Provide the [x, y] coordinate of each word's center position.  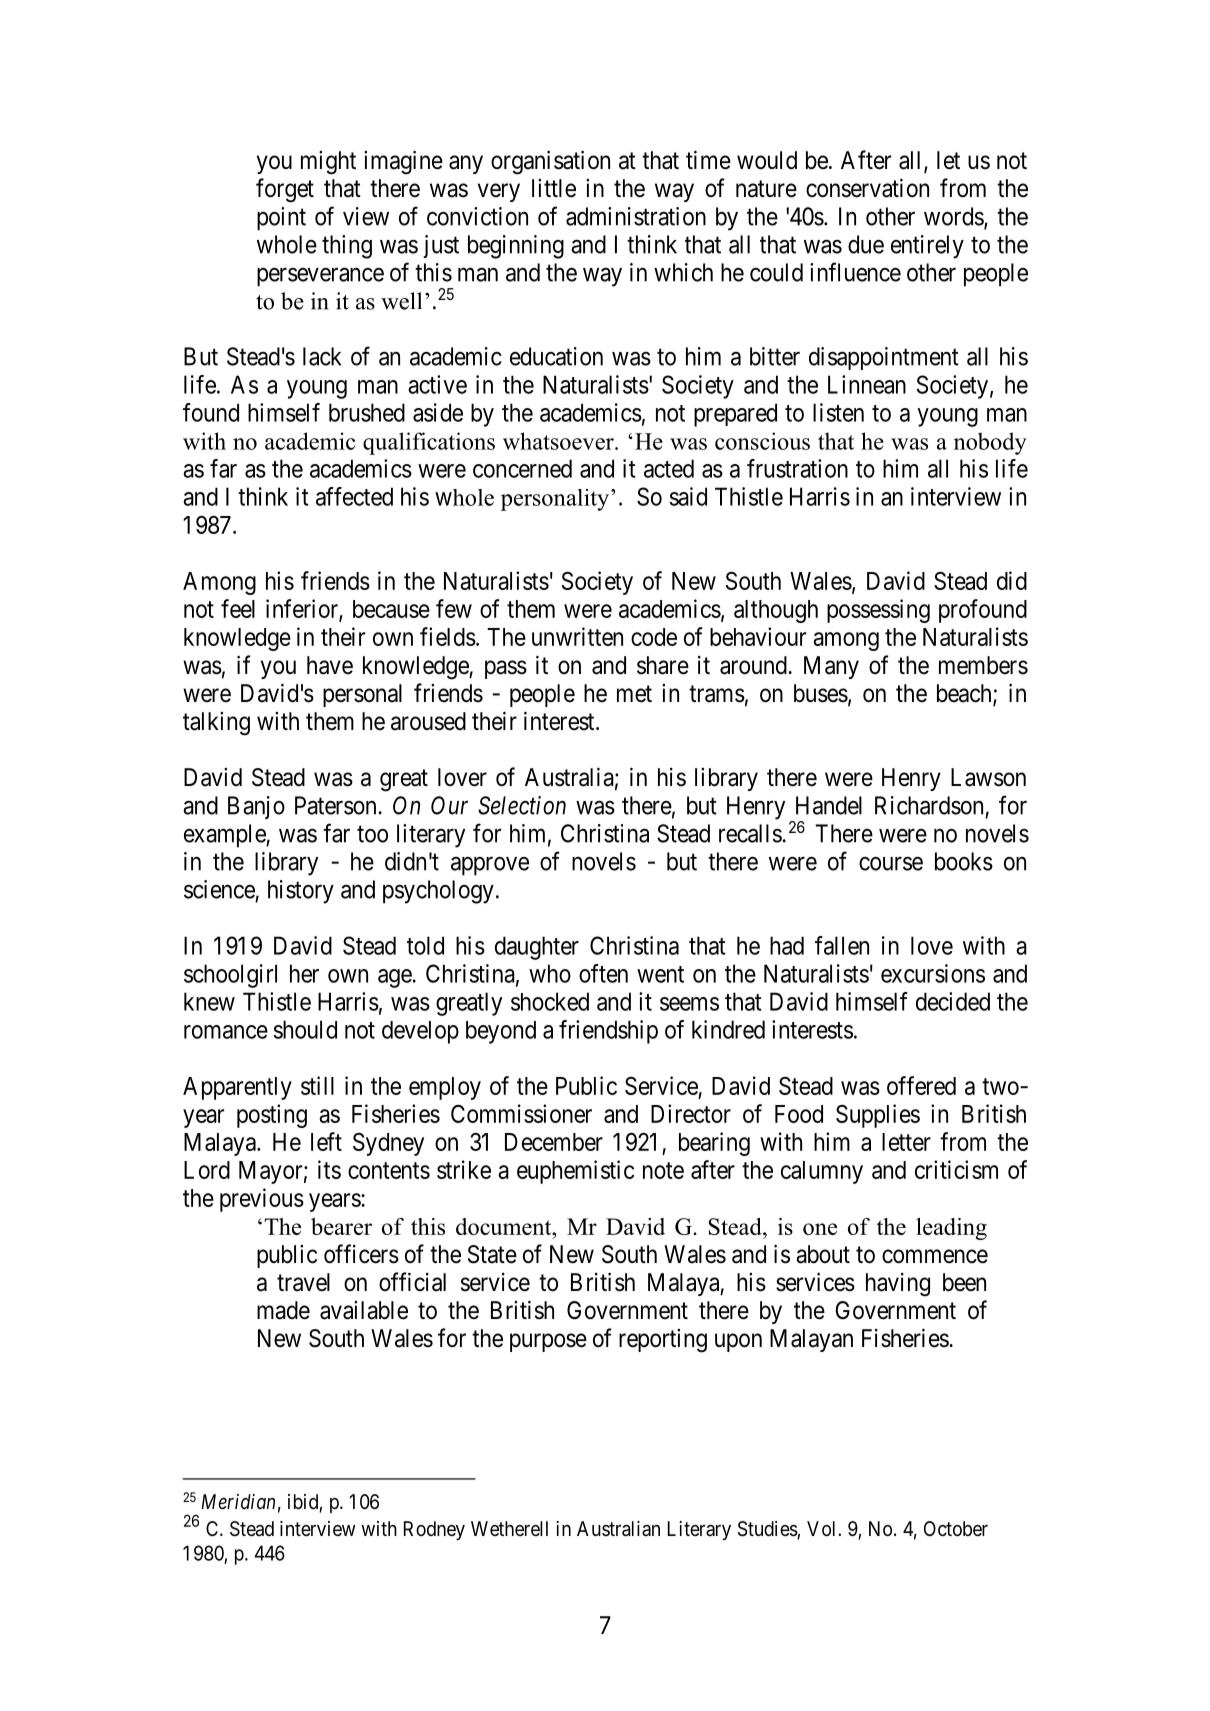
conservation [867, 188]
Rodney [434, 1530]
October [956, 1528]
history [301, 892]
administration [636, 216]
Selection [522, 805]
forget [285, 190]
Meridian [238, 1502]
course [891, 864]
